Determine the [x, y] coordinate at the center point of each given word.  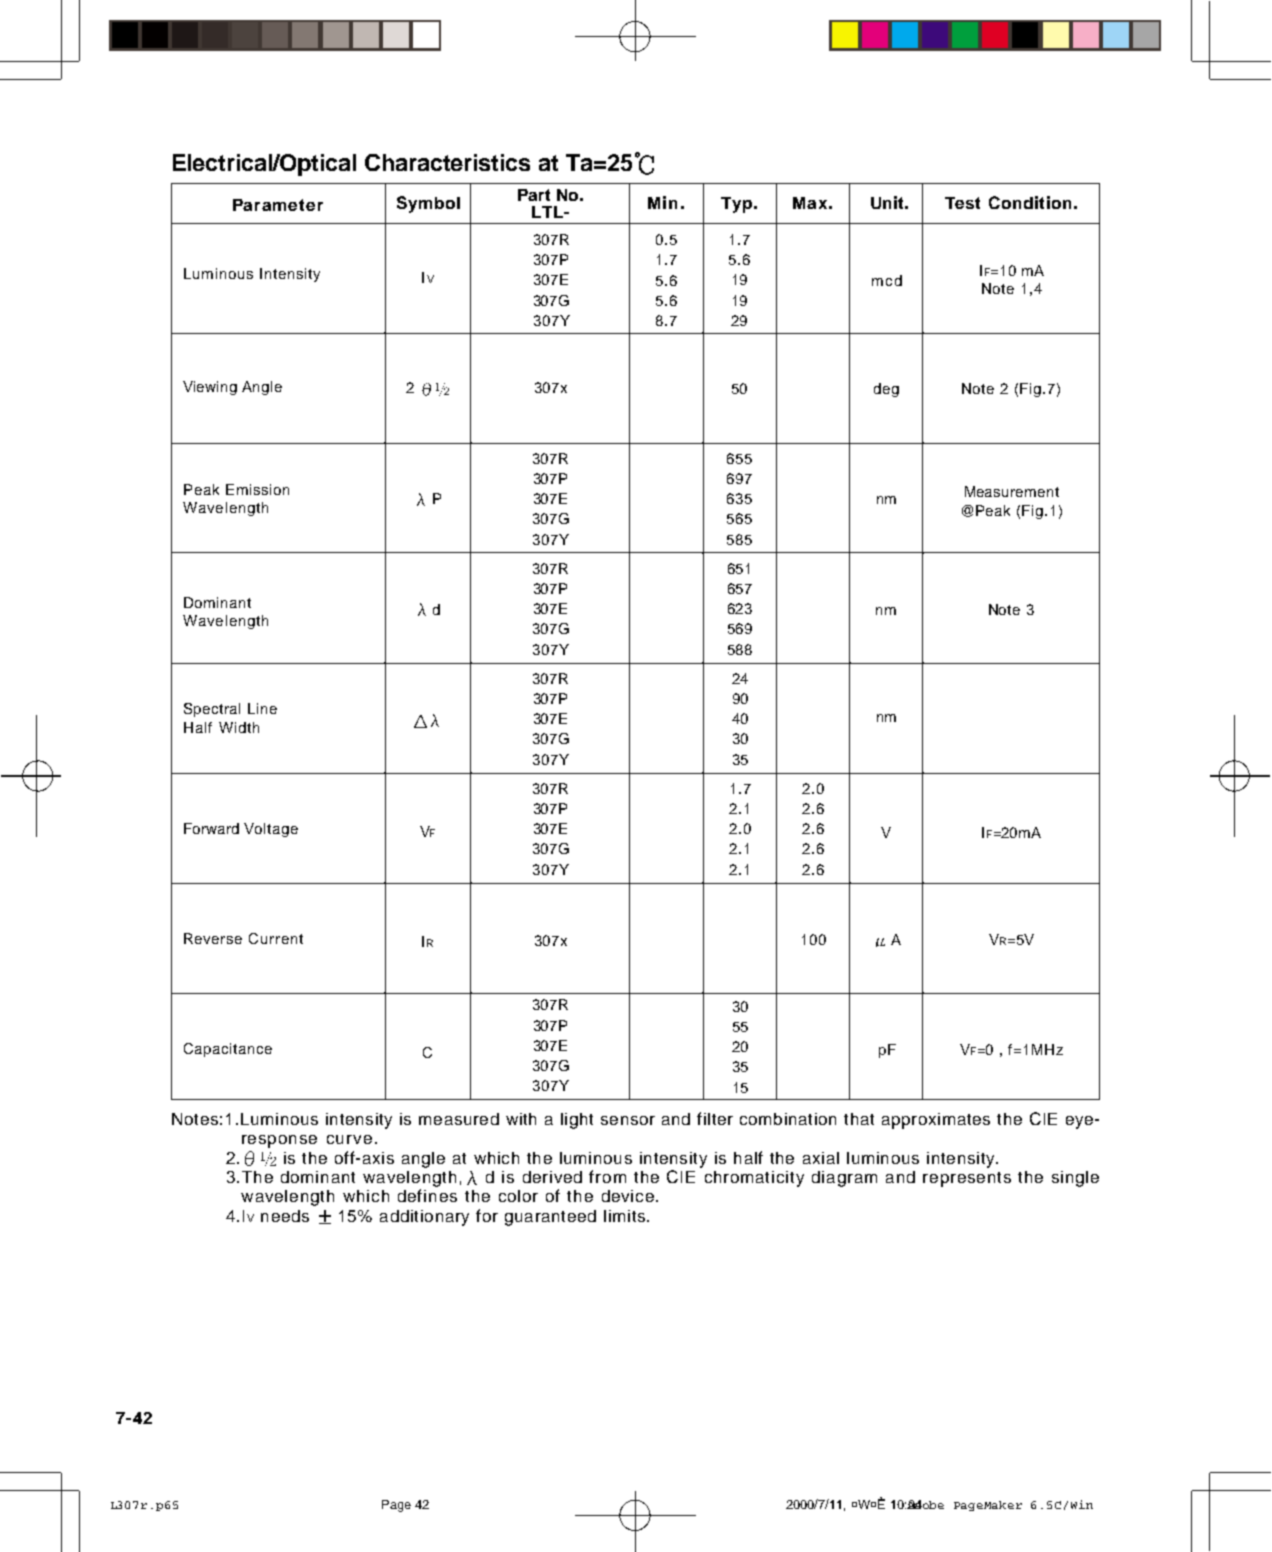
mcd [887, 280]
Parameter [278, 205]
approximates [936, 1121]
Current [276, 938]
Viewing [210, 388]
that [859, 1119]
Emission [257, 489]
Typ [736, 205]
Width [239, 727]
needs [285, 1216]
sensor [628, 1120]
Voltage [271, 830]
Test [962, 203]
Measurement [1012, 491]
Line [262, 708]
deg [886, 390]
